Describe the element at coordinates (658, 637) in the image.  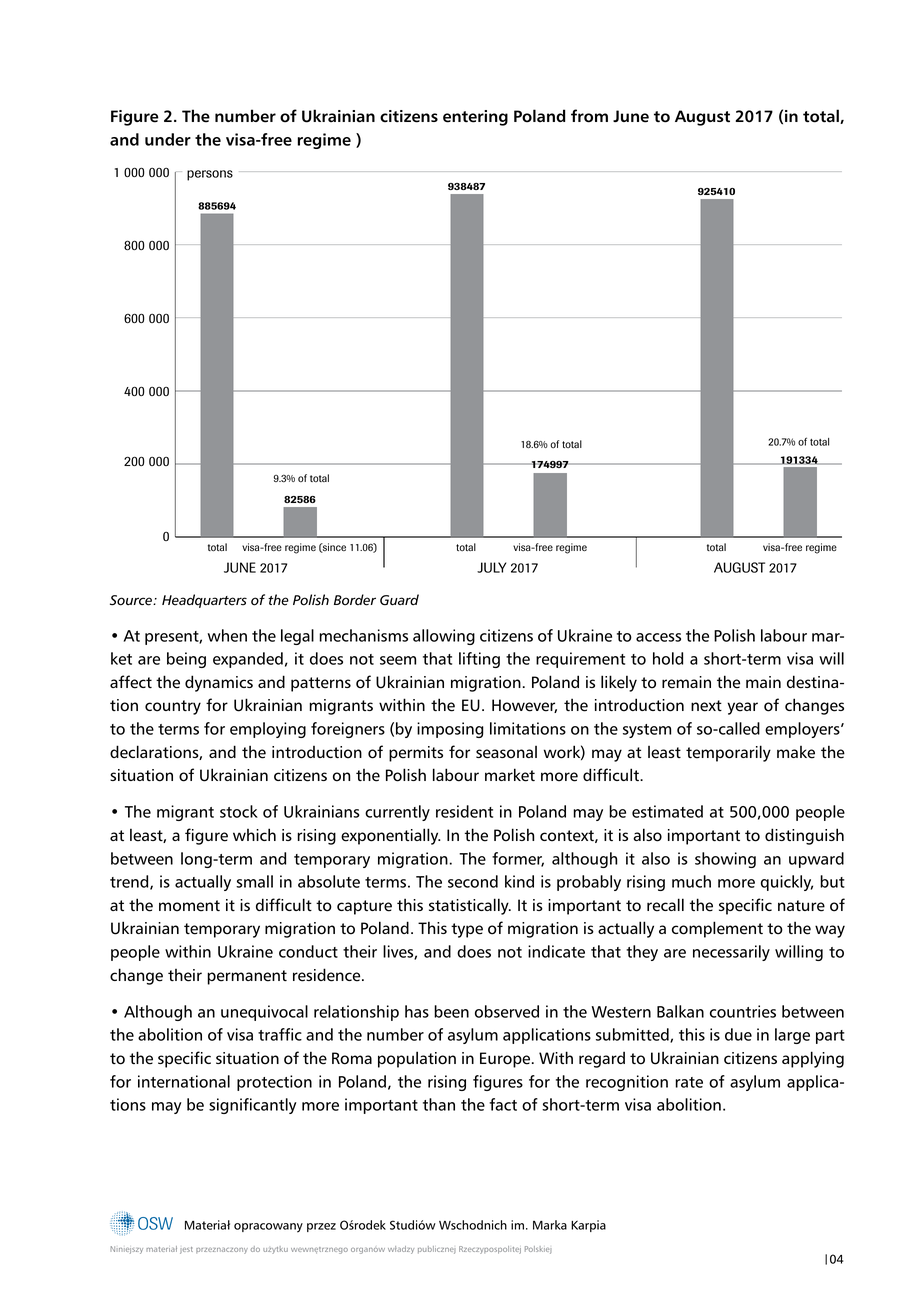
I see `access` at that location.
